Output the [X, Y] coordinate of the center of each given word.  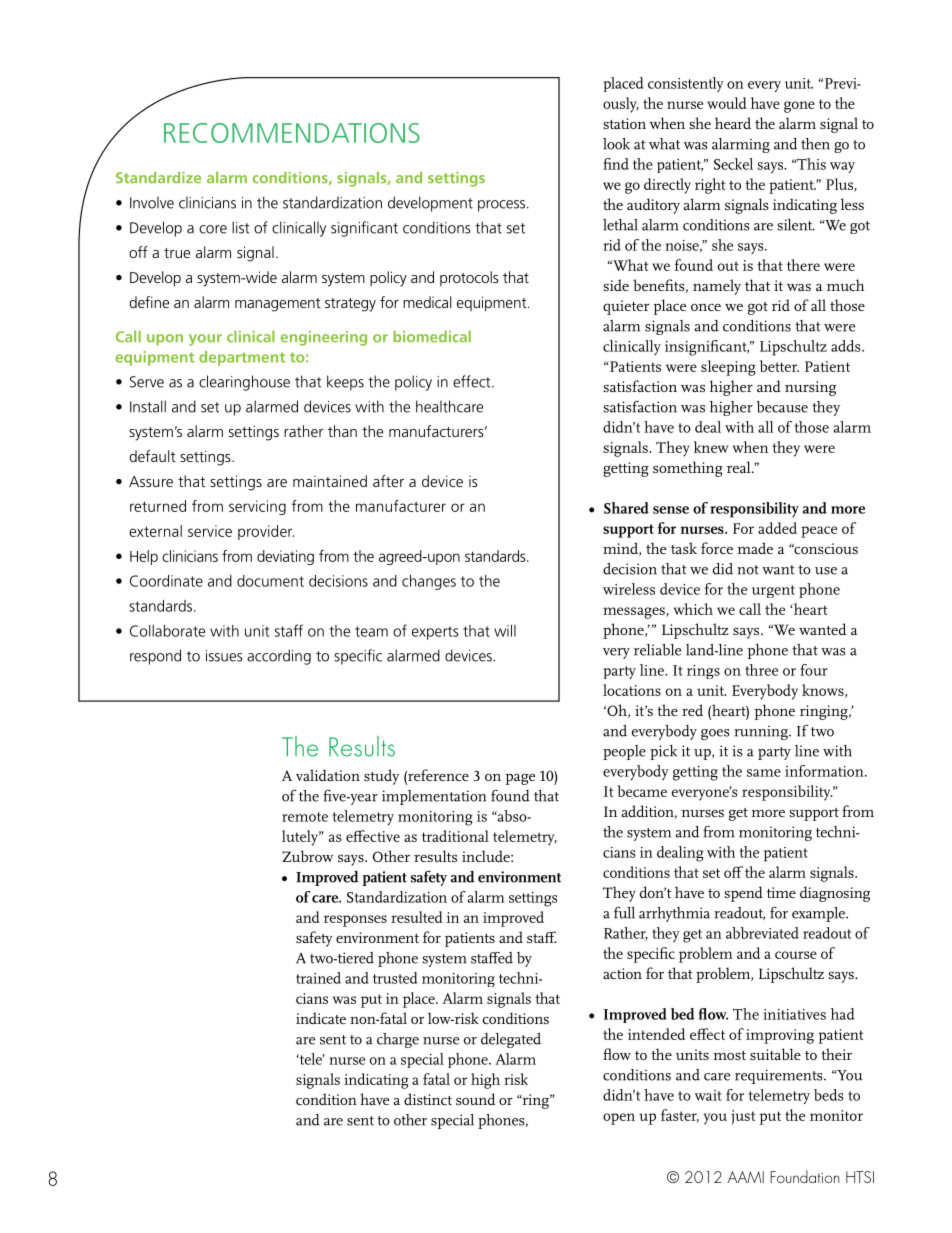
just [743, 1117]
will [505, 631]
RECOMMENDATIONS [292, 133]
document [270, 581]
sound [476, 1099]
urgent [773, 591]
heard [733, 123]
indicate [321, 1018]
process [503, 206]
